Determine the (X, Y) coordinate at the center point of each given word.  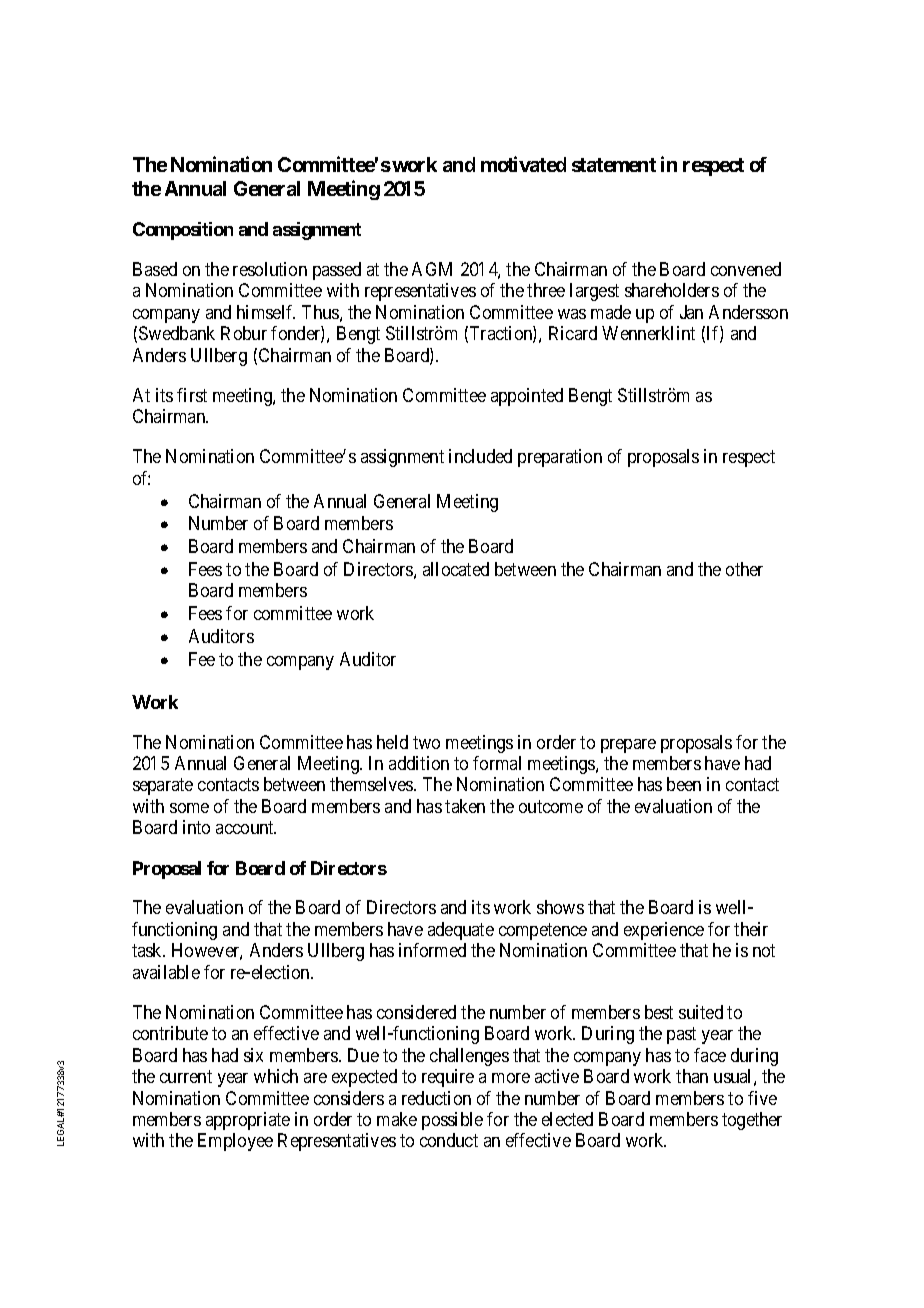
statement (614, 165)
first (192, 395)
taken (465, 806)
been (684, 784)
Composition (183, 231)
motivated (523, 164)
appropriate (248, 1121)
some (189, 808)
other (744, 569)
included (480, 456)
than (692, 1076)
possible (452, 1121)
